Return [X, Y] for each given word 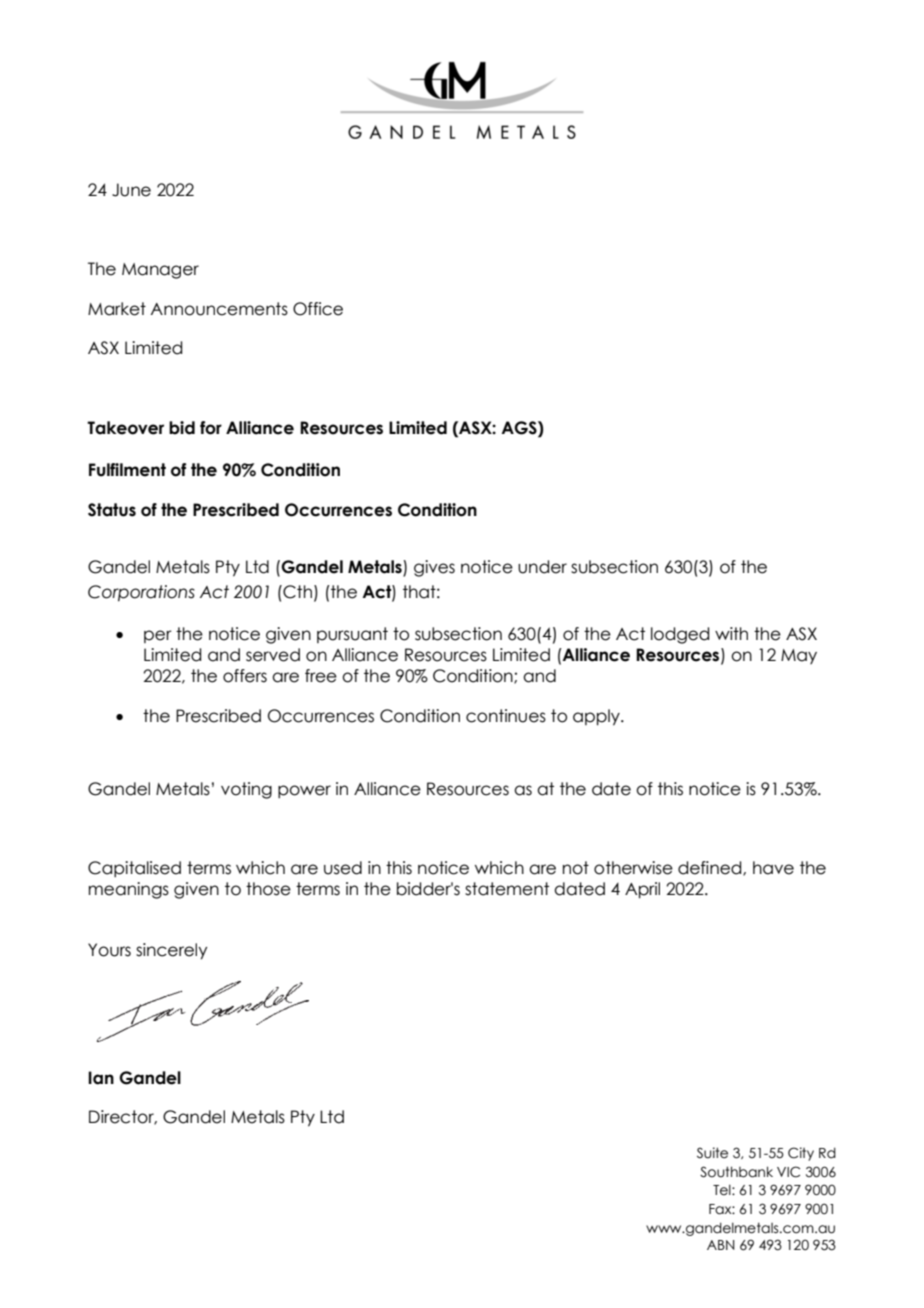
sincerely [171, 951]
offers [245, 676]
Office [318, 309]
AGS [520, 428]
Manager [160, 271]
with [731, 633]
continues [506, 716]
